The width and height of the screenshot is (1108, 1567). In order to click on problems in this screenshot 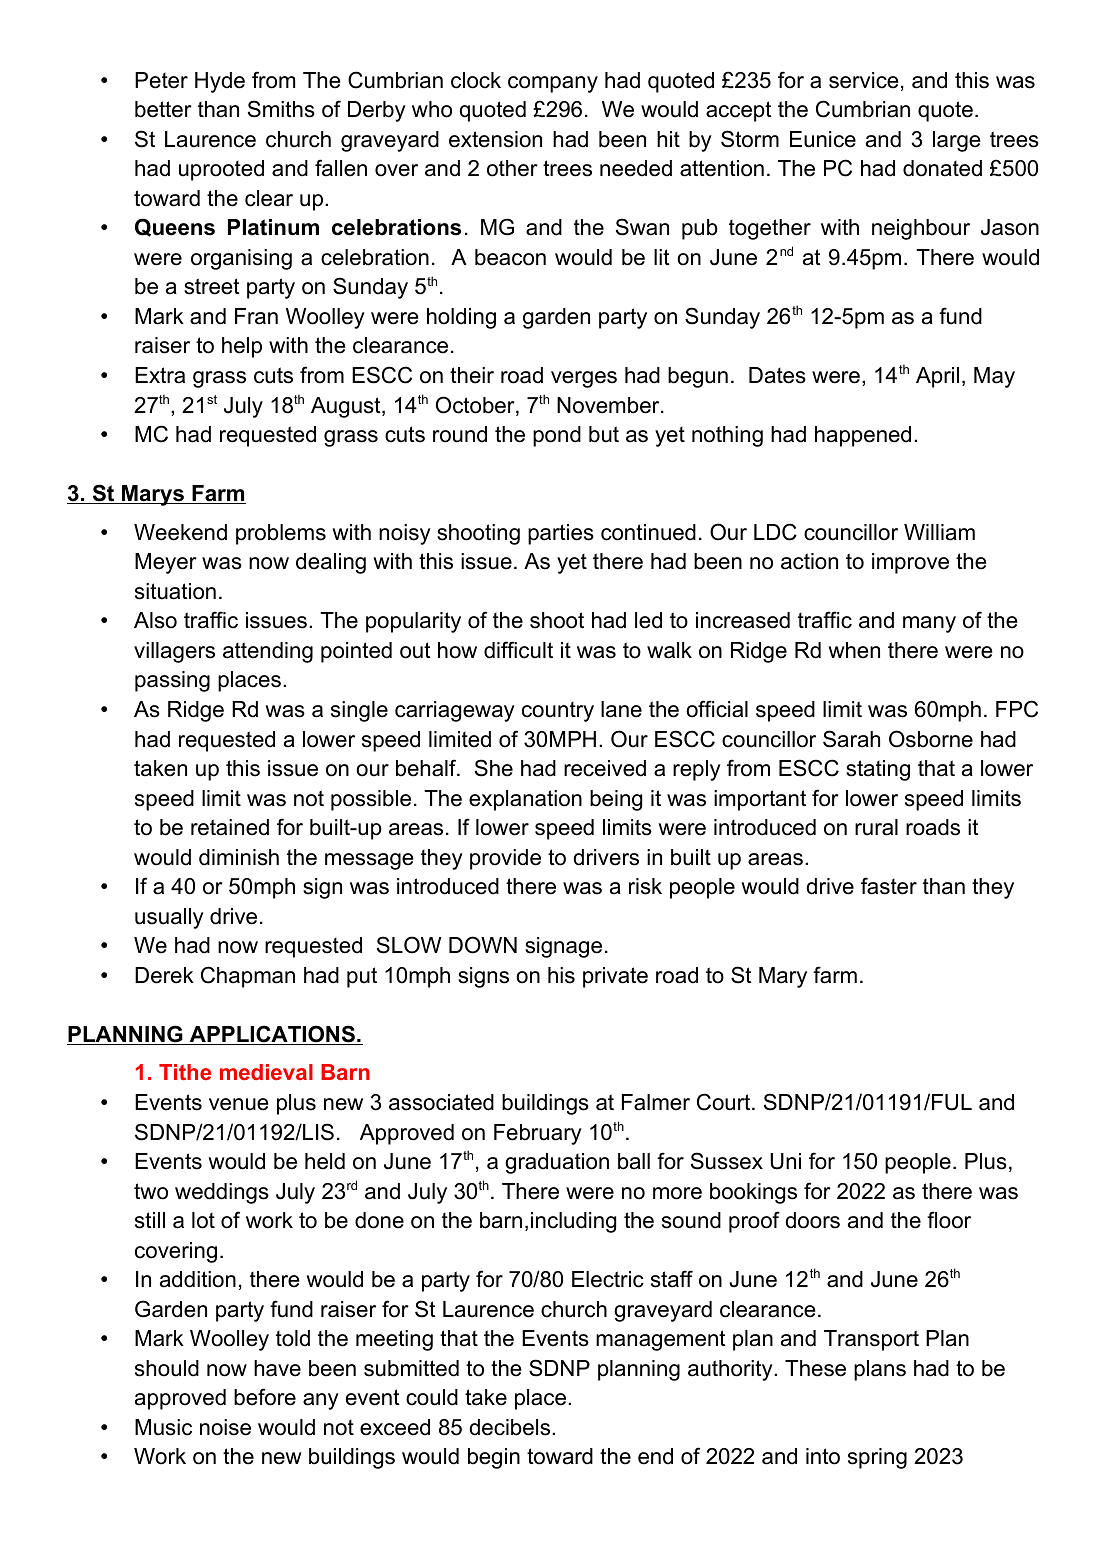, I will do `click(281, 534)`.
